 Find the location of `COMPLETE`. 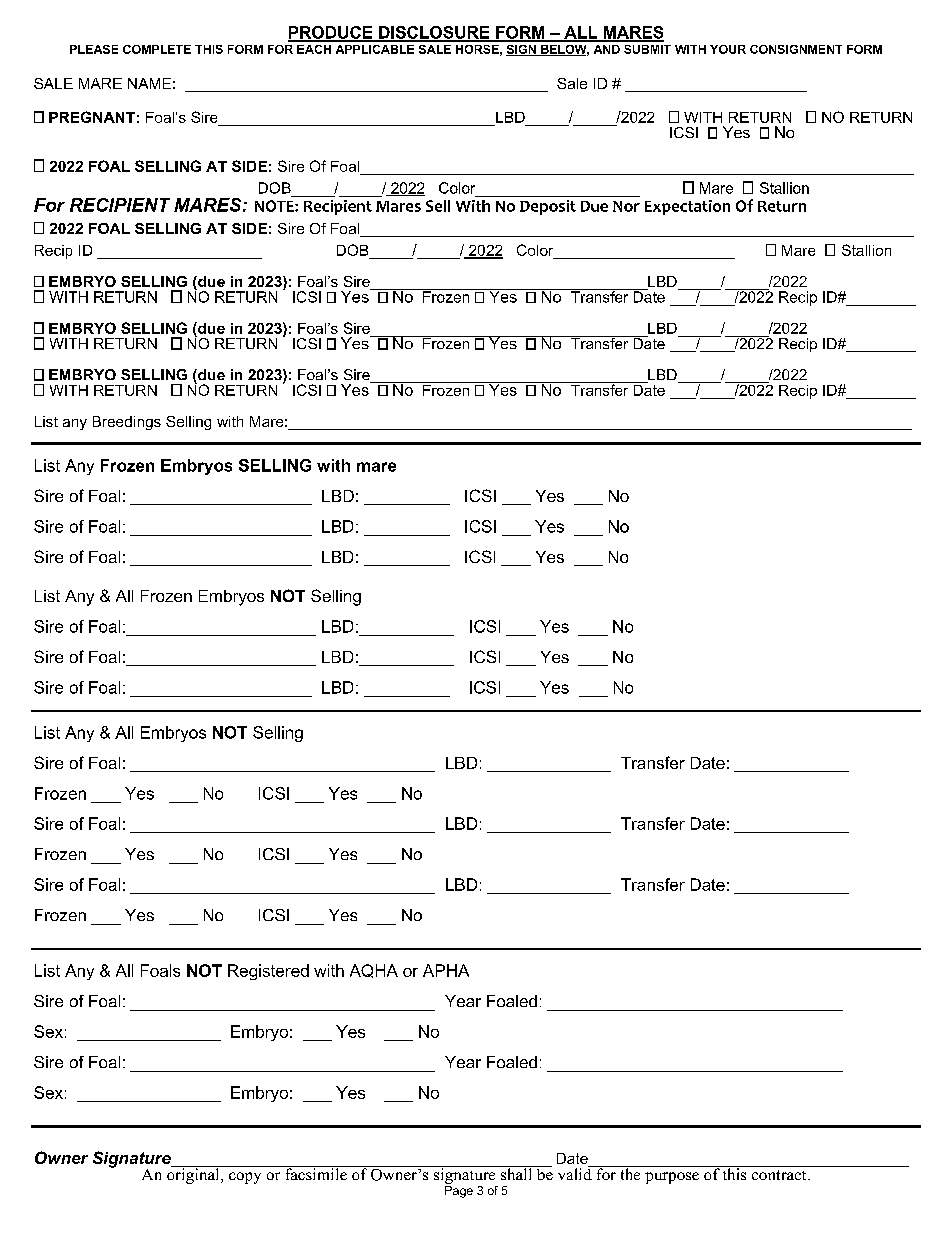

COMPLETE is located at coordinates (157, 49).
